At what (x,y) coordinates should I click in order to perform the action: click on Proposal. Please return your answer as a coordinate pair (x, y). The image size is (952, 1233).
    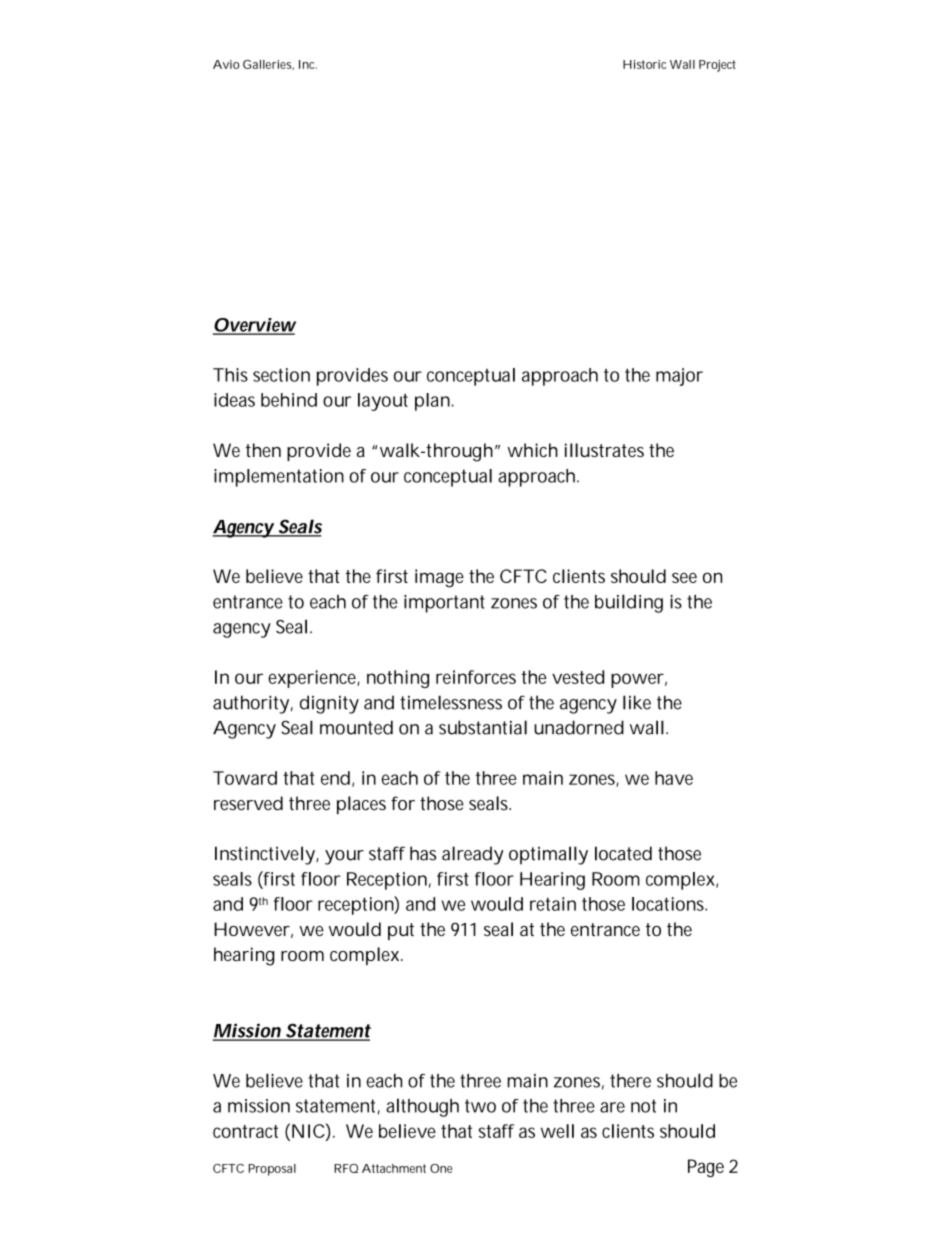
    Looking at the image, I should click on (272, 1170).
